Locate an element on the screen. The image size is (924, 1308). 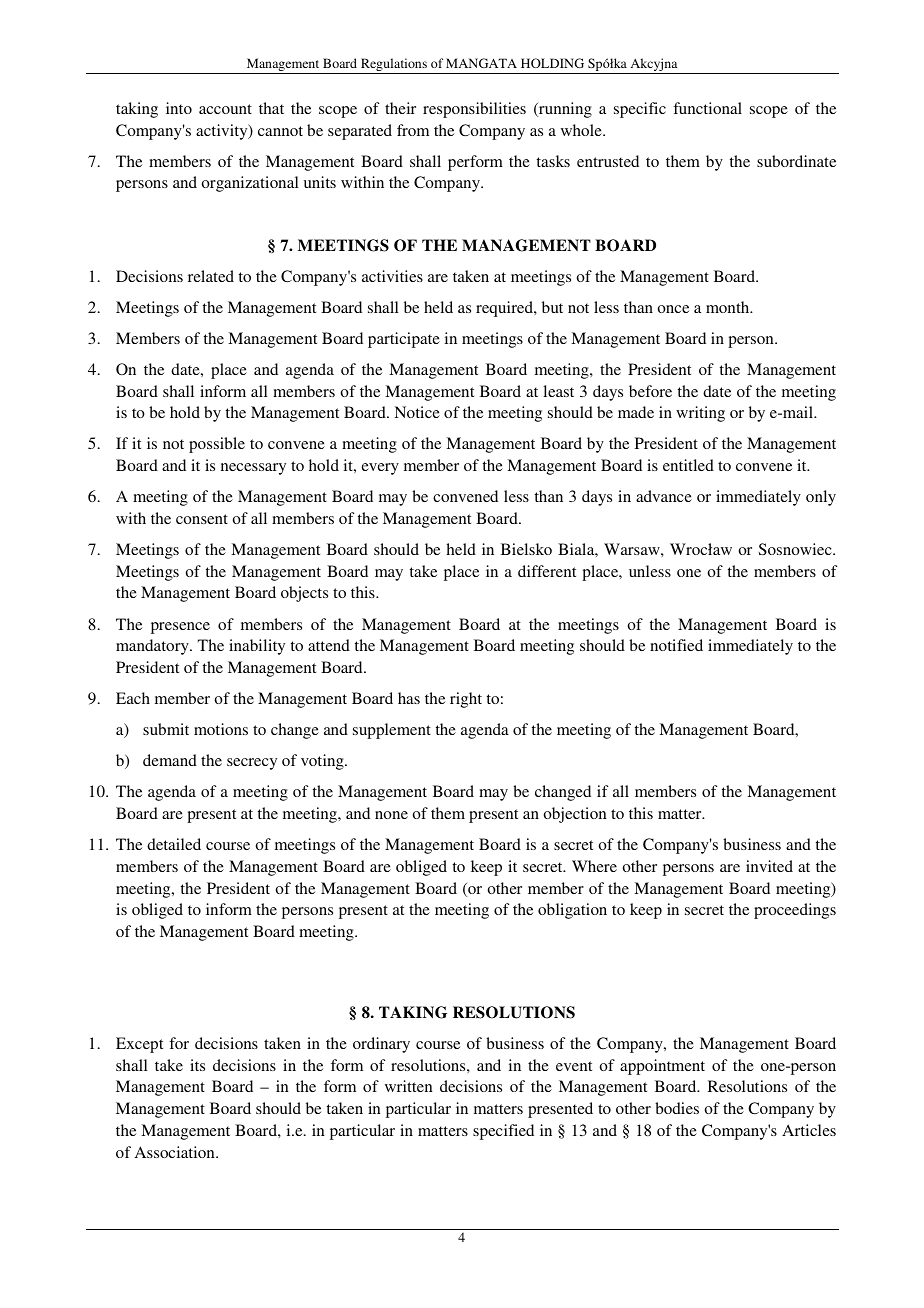
Notice is located at coordinates (417, 412).
